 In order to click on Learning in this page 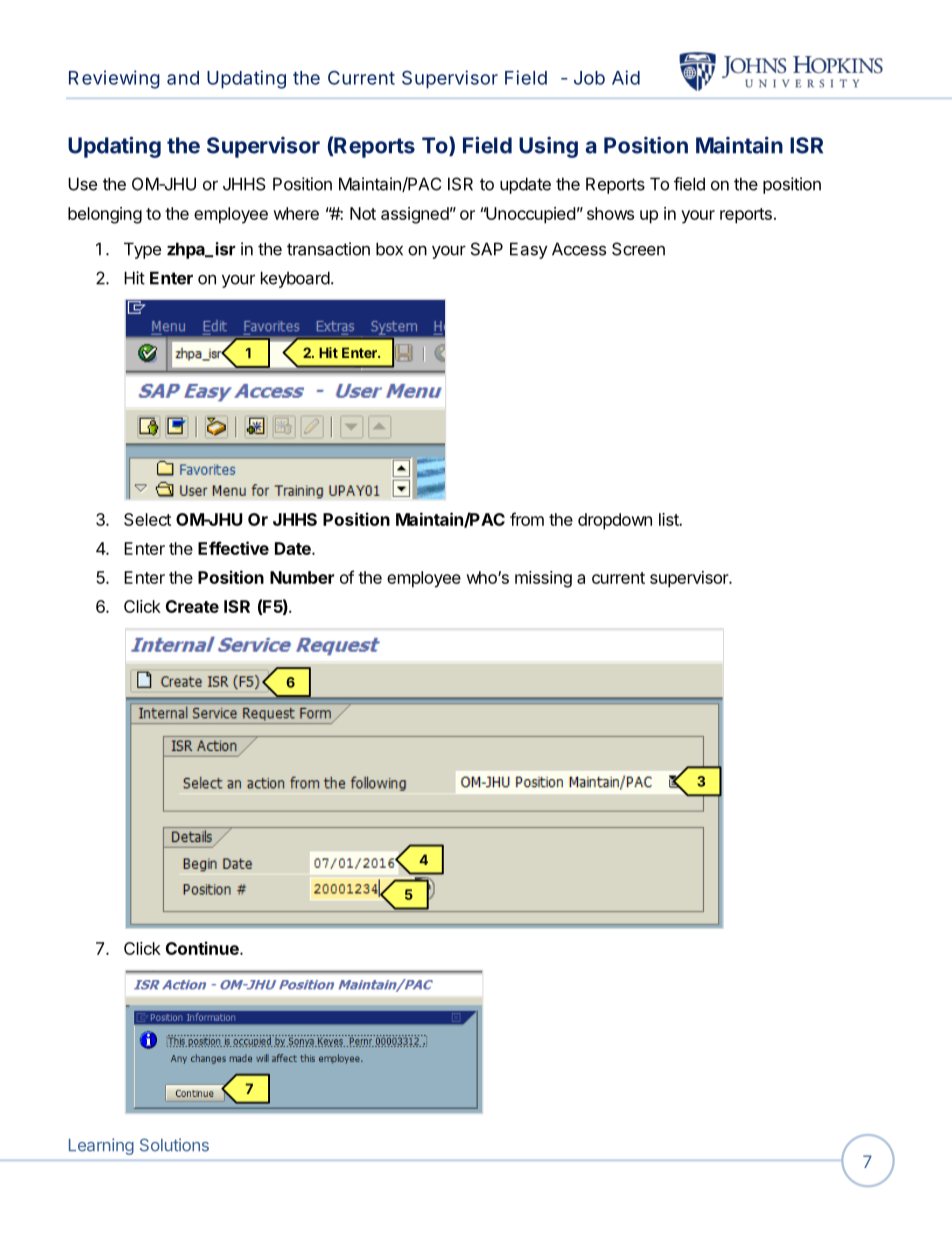, I will do `click(101, 1146)`.
